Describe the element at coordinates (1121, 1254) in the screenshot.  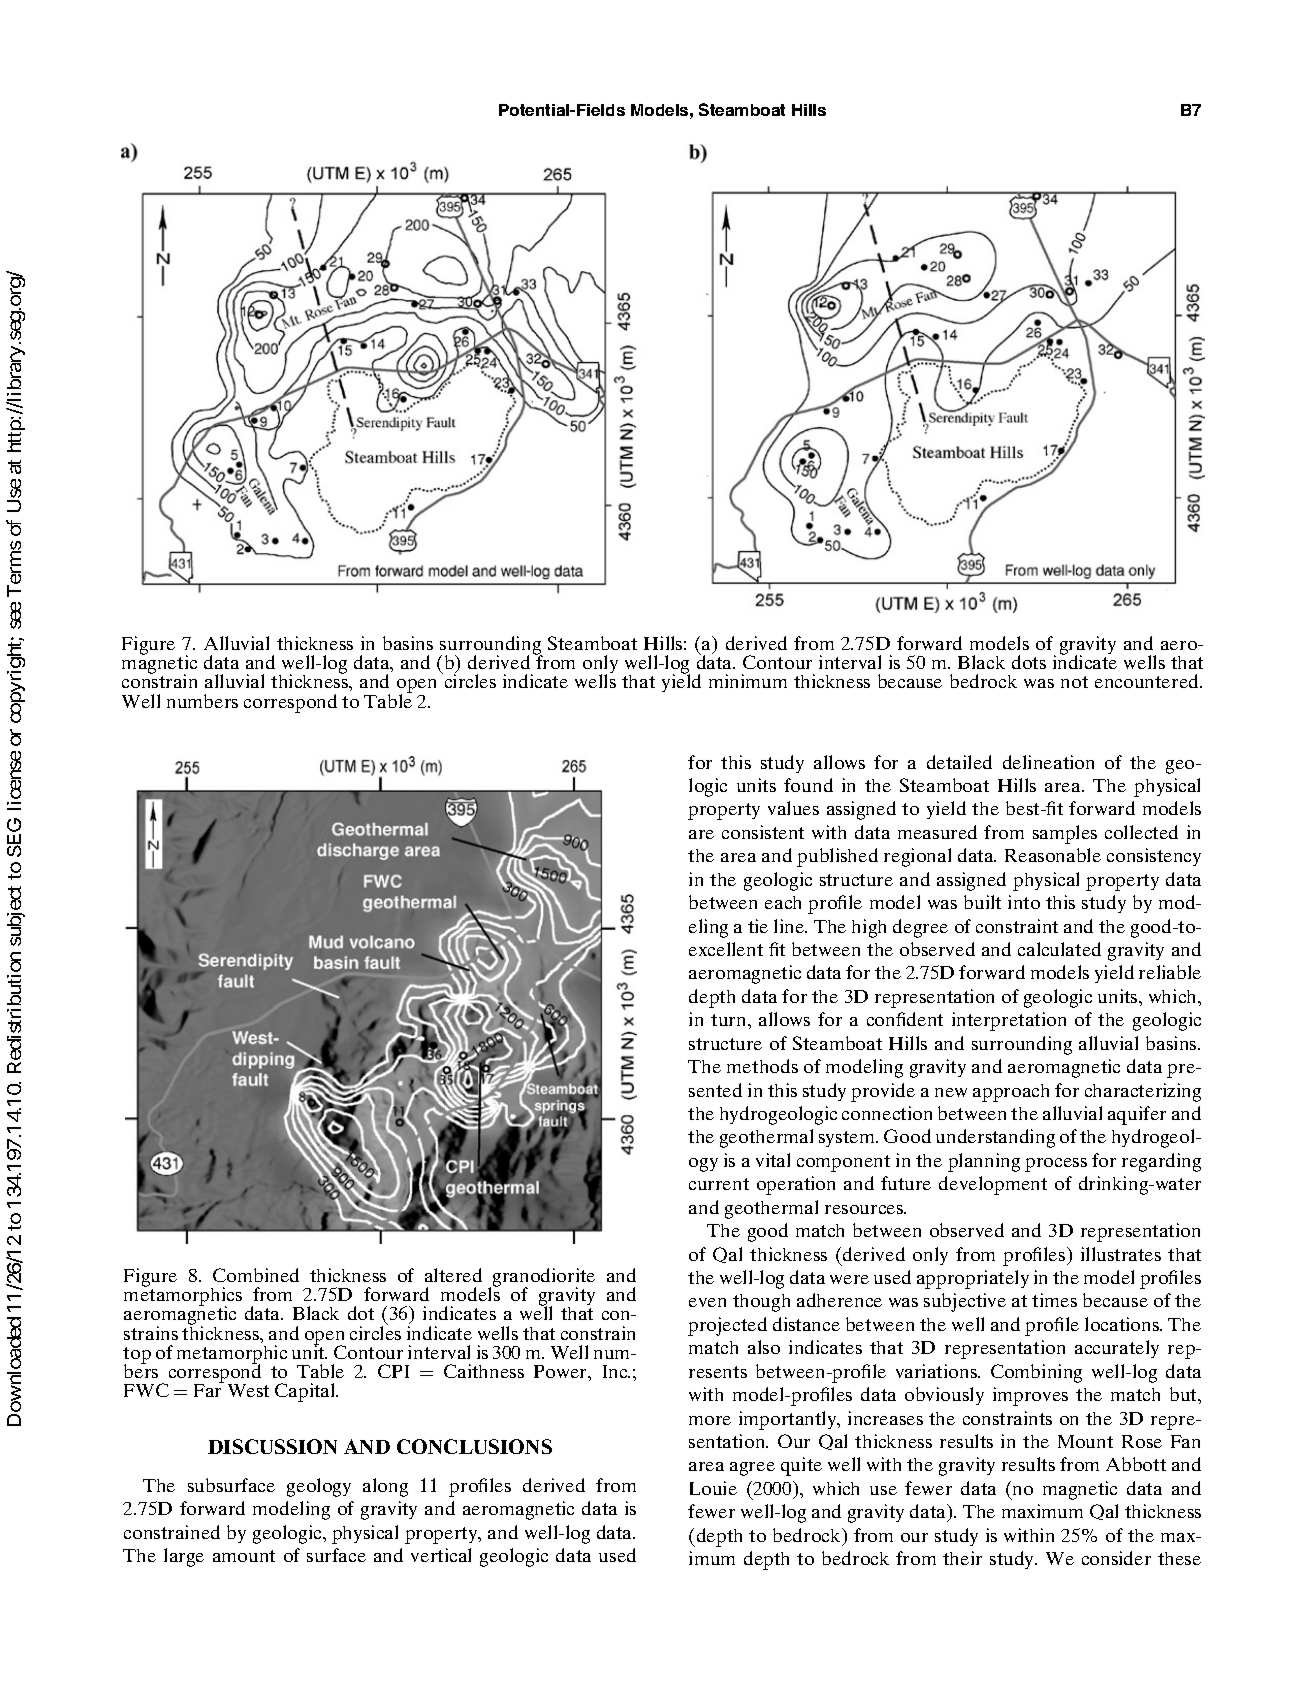
I see `illustrates` at that location.
